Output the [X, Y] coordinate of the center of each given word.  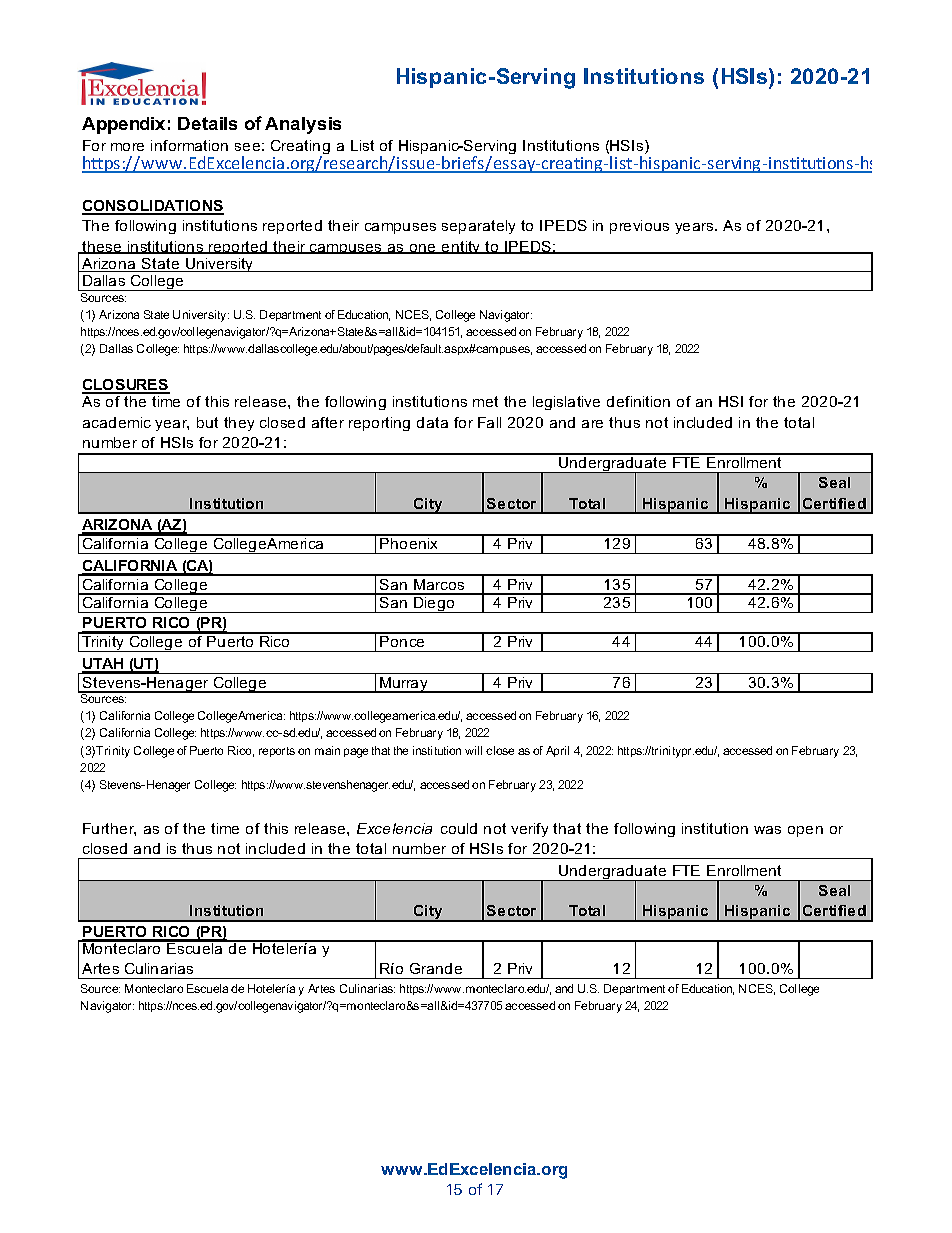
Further [109, 829]
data [432, 422]
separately [478, 227]
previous [639, 227]
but [207, 422]
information [189, 145]
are [592, 424]
